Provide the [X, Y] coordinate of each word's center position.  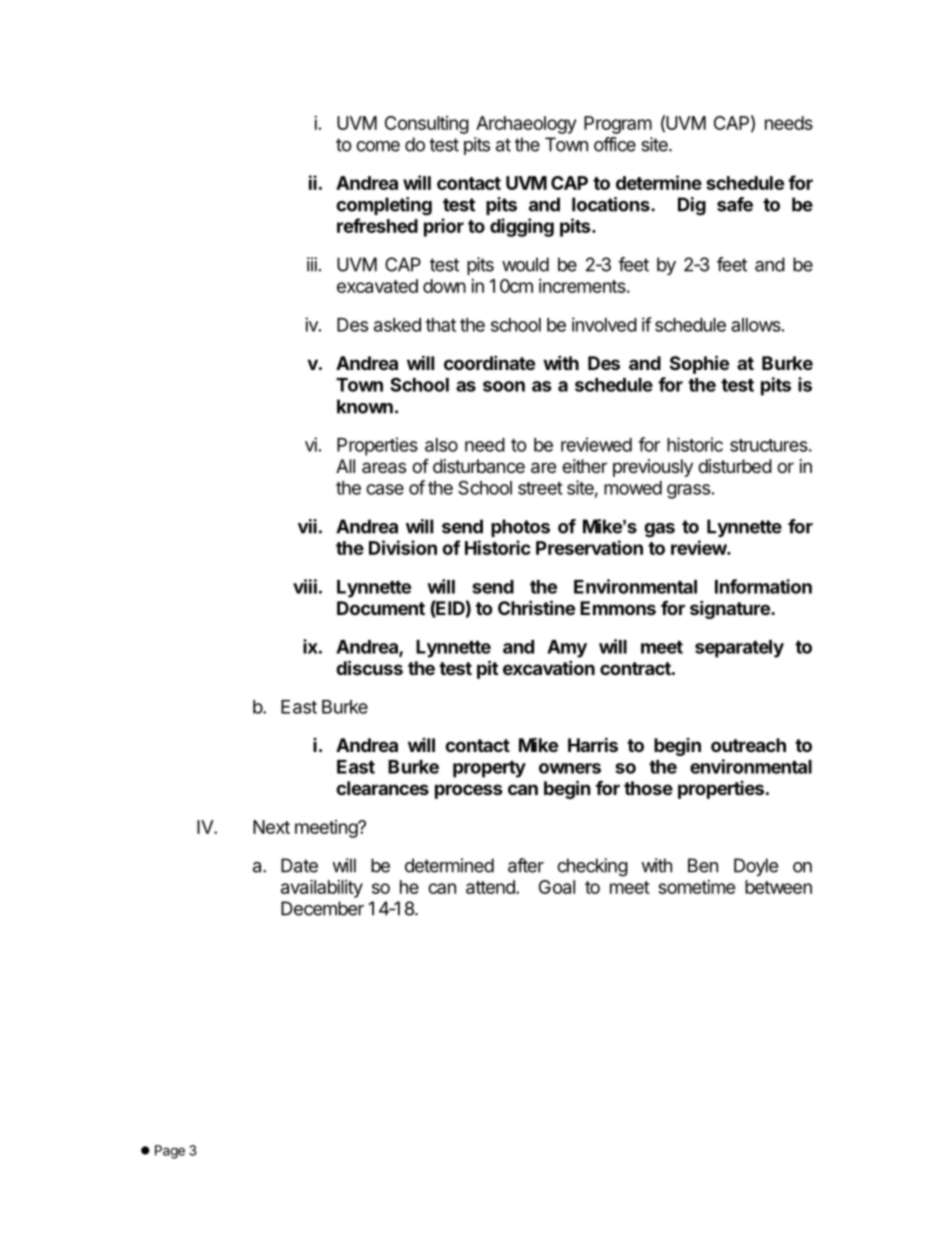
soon [504, 386]
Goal [557, 887]
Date [299, 865]
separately [739, 649]
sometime [697, 887]
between [778, 887]
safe [735, 204]
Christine [536, 607]
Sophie [699, 364]
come [378, 146]
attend [491, 887]
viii [305, 586]
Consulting [427, 125]
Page [170, 1152]
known [365, 406]
